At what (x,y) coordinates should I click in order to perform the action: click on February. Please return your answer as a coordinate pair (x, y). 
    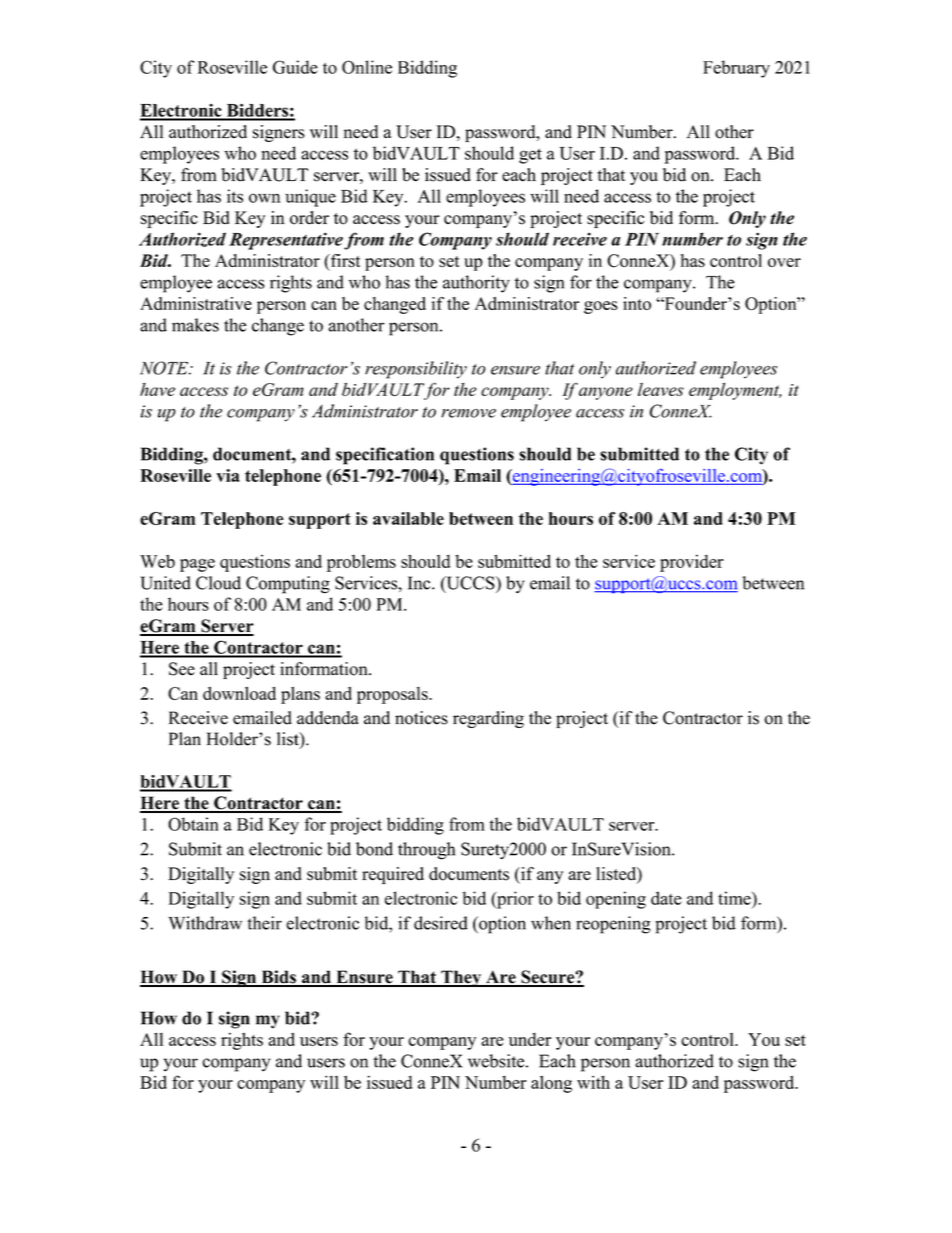
    Looking at the image, I should click on (736, 69).
